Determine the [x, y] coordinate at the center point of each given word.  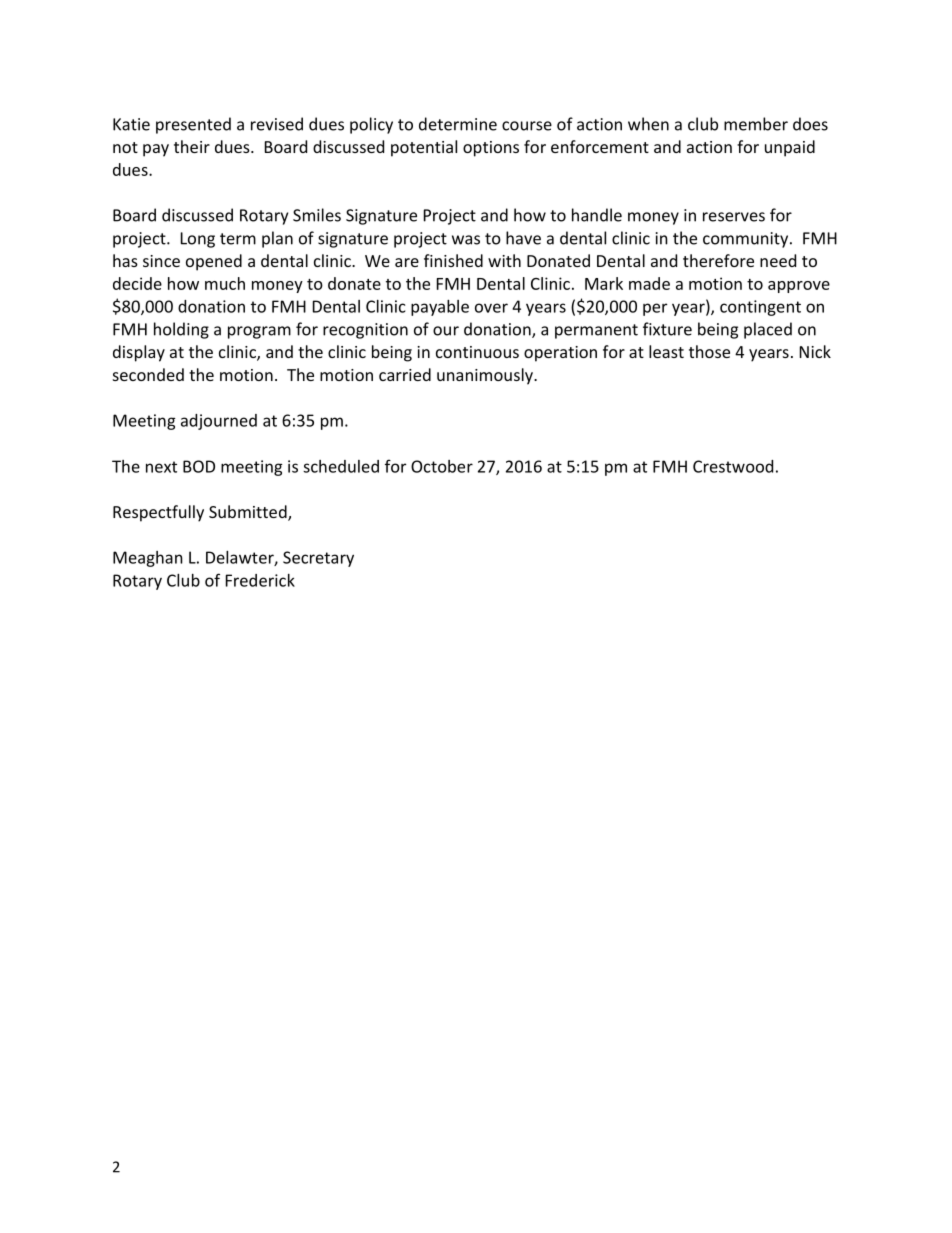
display [139, 353]
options [491, 149]
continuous [477, 352]
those [709, 351]
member [756, 124]
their [192, 146]
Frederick [260, 580]
